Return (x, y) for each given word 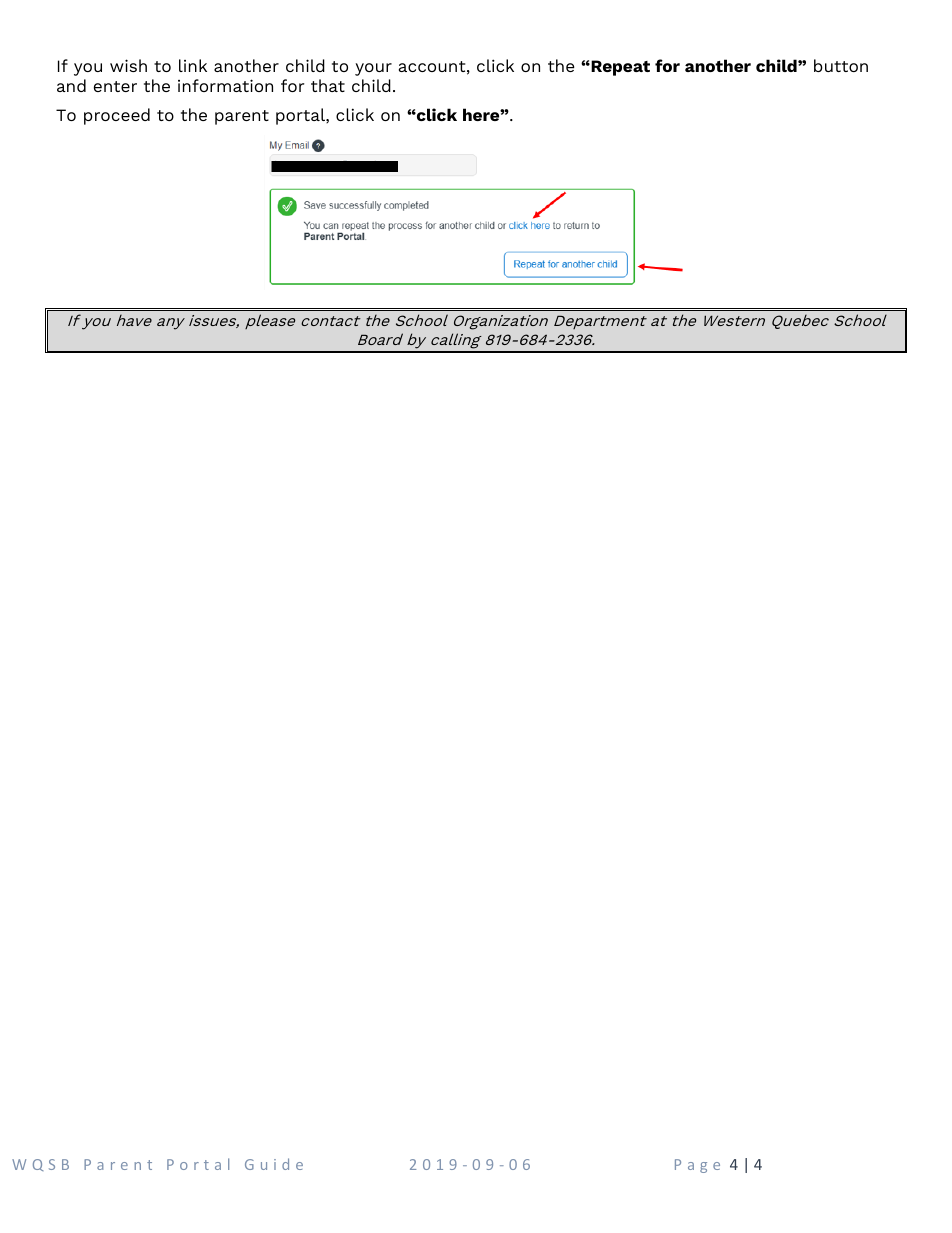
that (328, 85)
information (225, 85)
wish (128, 65)
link (193, 65)
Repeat (619, 68)
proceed (117, 116)
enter (115, 86)
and (71, 85)
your (373, 69)
